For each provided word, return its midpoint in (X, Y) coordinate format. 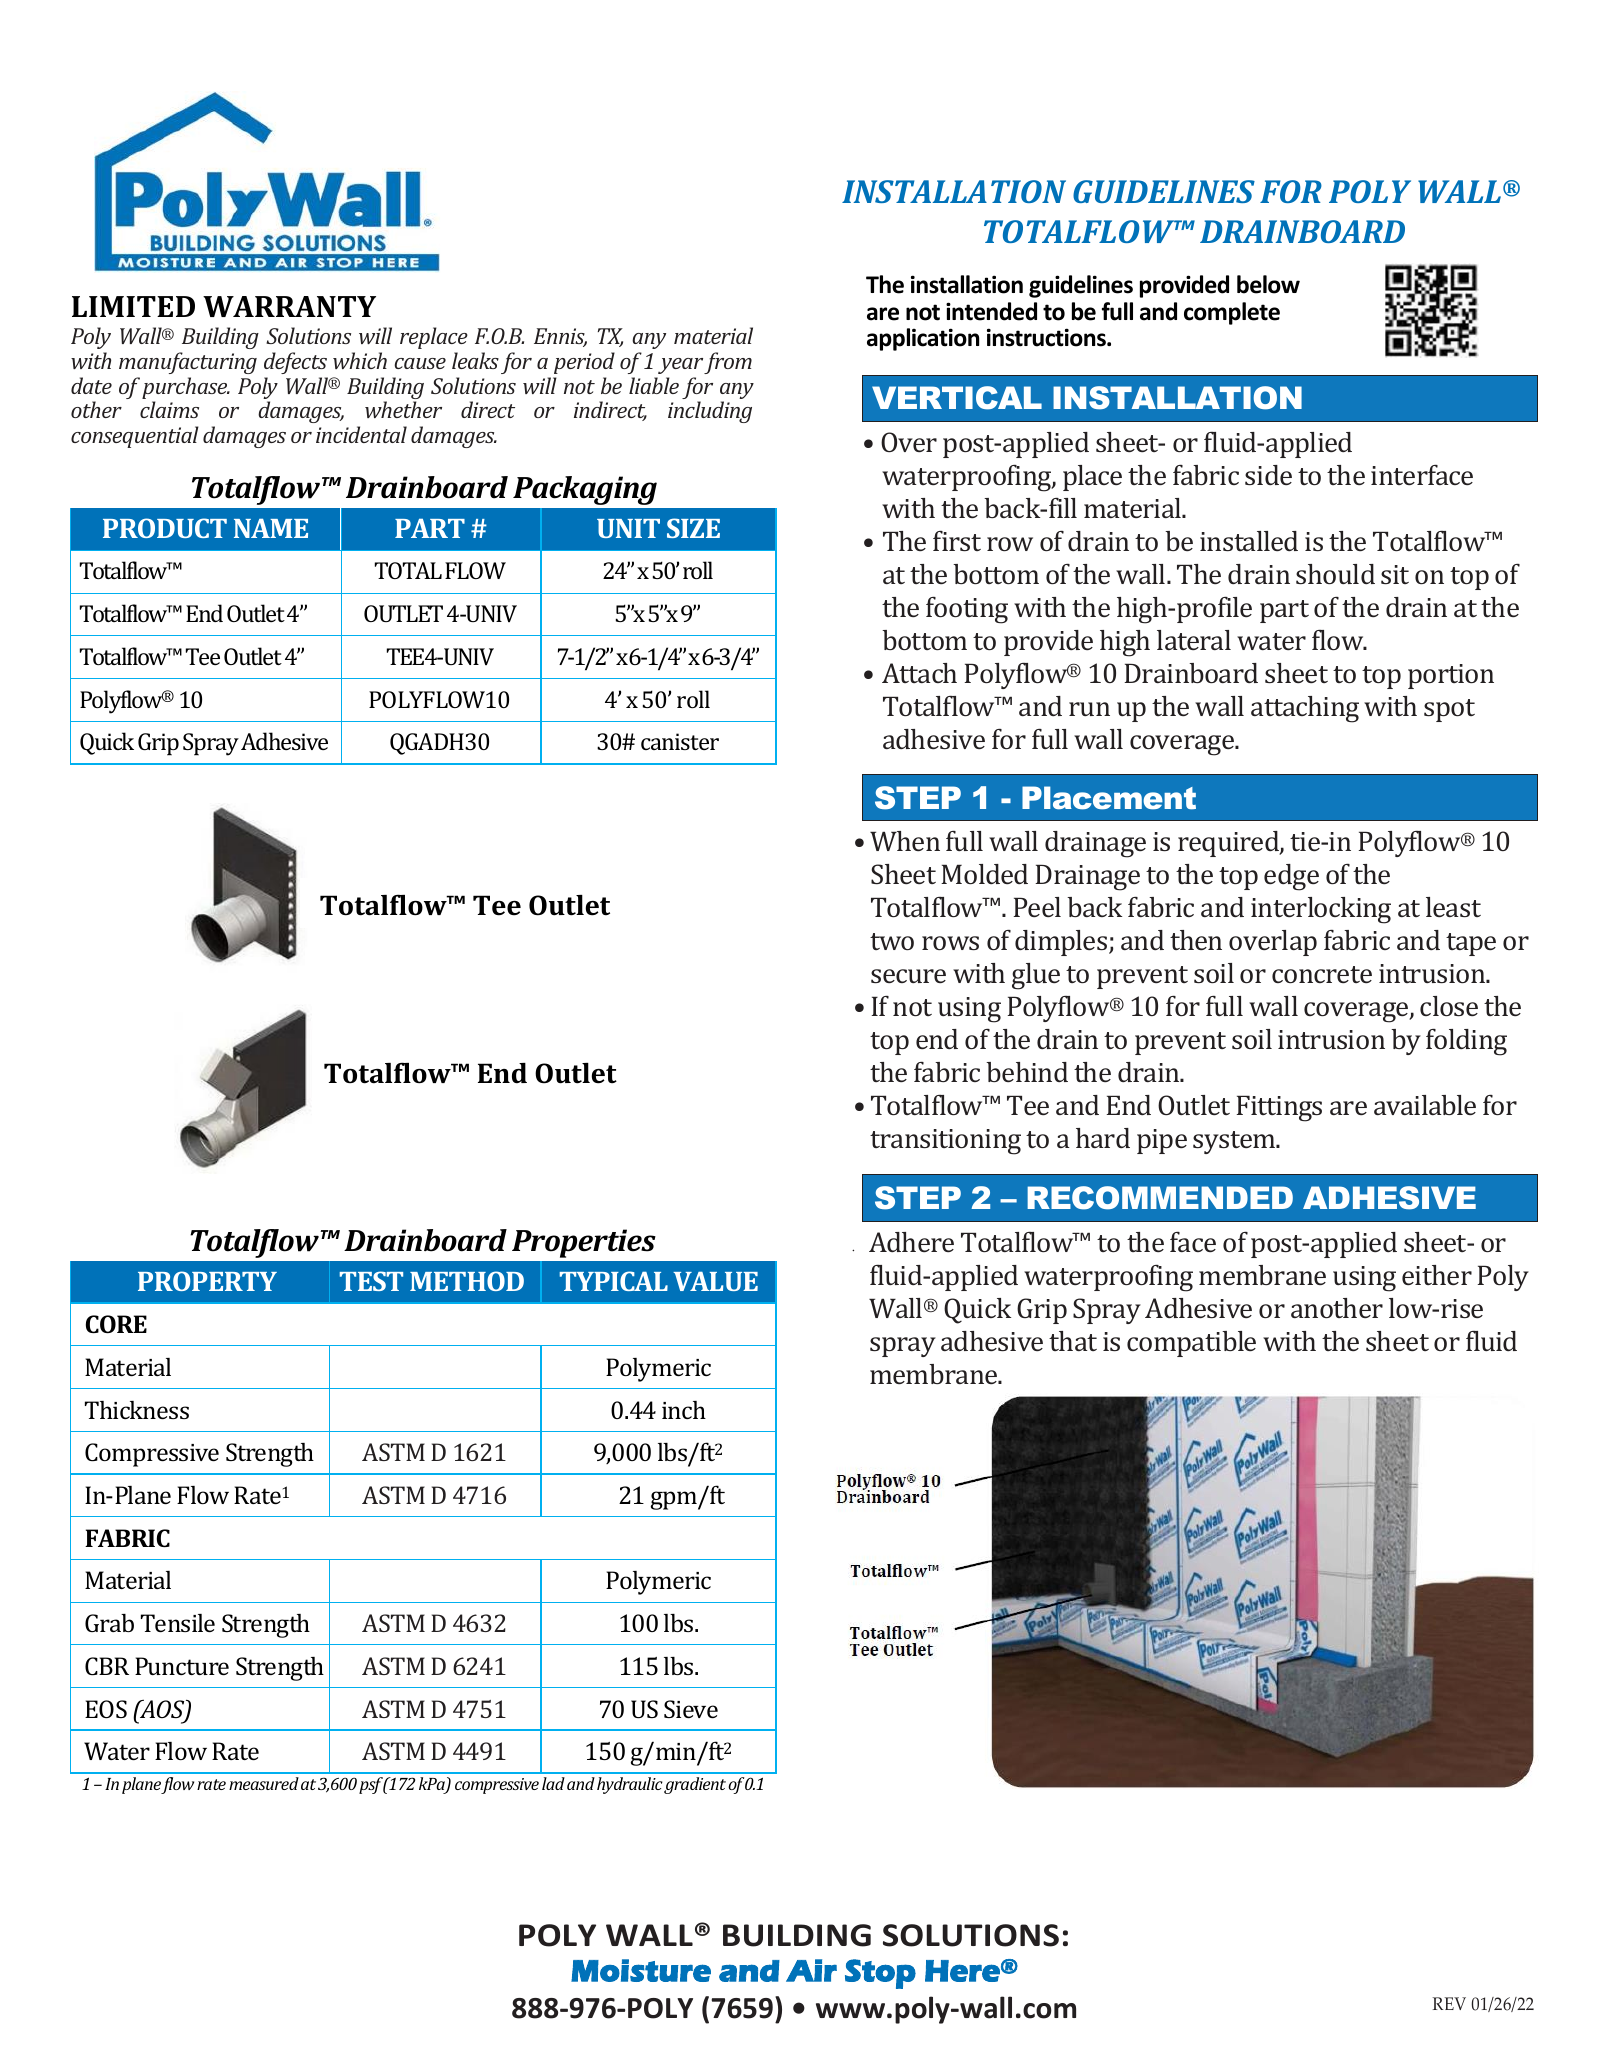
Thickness (137, 1410)
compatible (1191, 1344)
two (892, 941)
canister (680, 741)
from (728, 363)
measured (264, 1783)
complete (1232, 313)
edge (1291, 877)
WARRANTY (289, 306)
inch (684, 1410)
